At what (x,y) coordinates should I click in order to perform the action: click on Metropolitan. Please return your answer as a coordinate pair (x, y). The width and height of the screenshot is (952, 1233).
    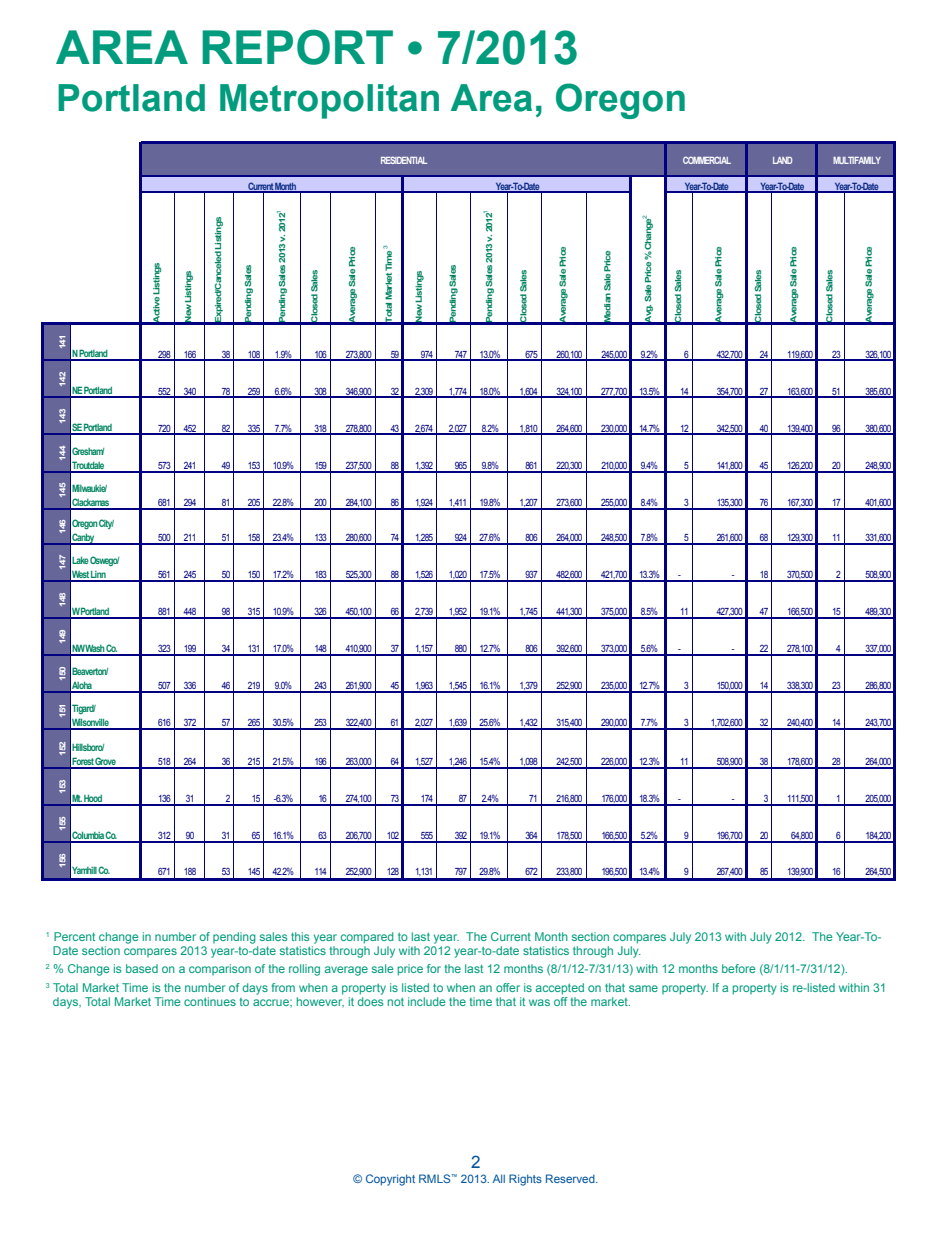
    Looking at the image, I should click on (329, 101).
